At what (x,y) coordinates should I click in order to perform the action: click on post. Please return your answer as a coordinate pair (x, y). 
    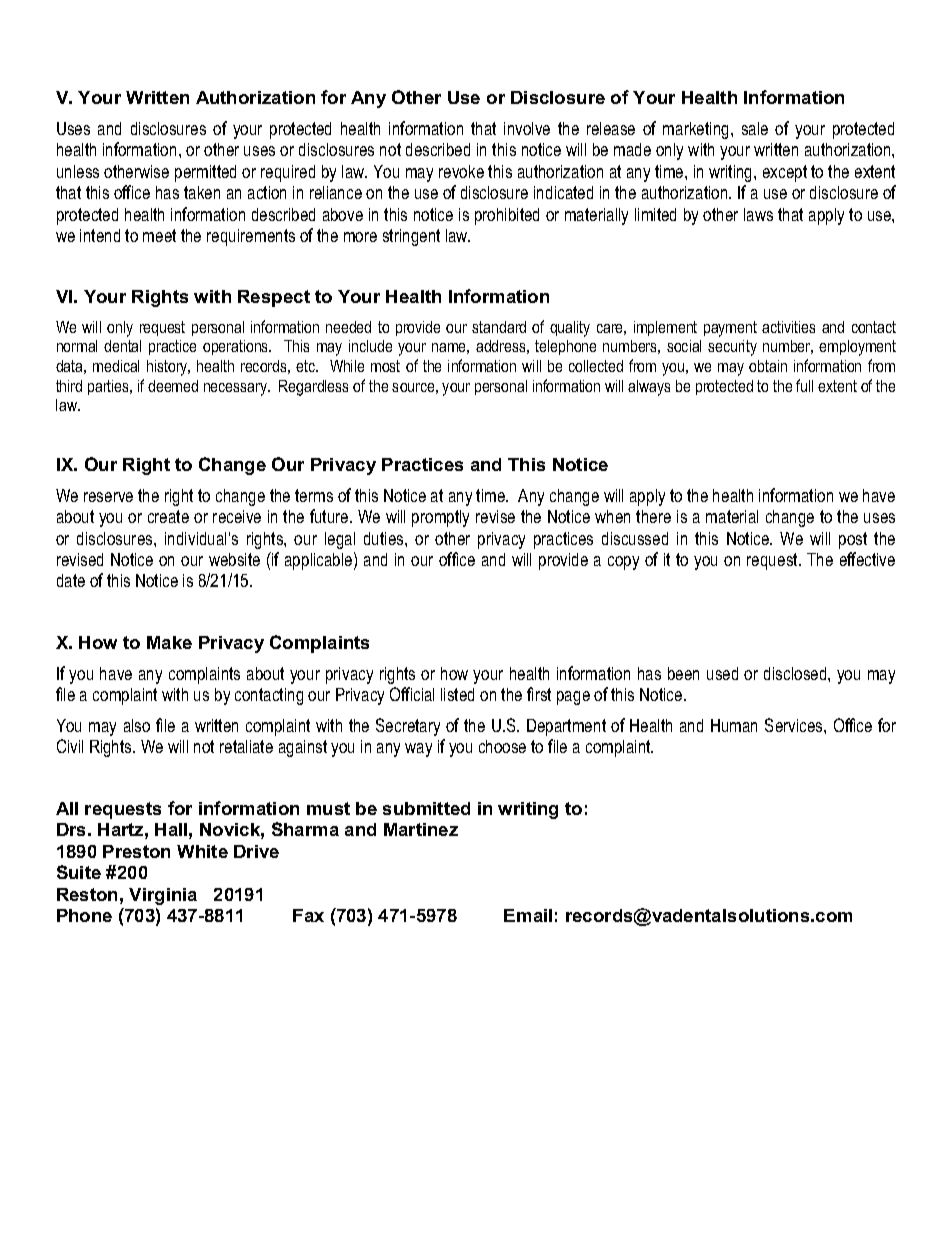
    Looking at the image, I should click on (853, 540).
